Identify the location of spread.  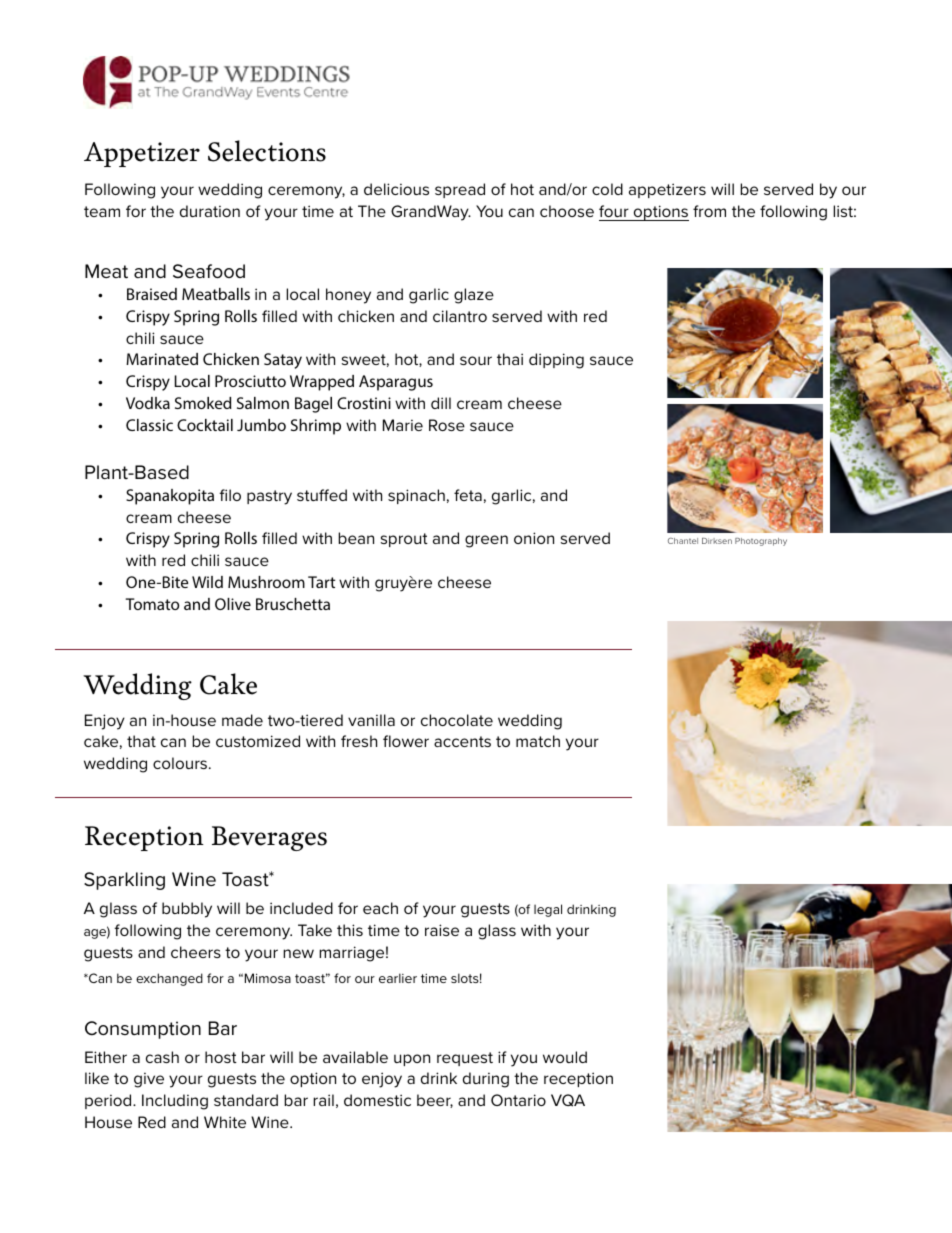
(460, 190).
